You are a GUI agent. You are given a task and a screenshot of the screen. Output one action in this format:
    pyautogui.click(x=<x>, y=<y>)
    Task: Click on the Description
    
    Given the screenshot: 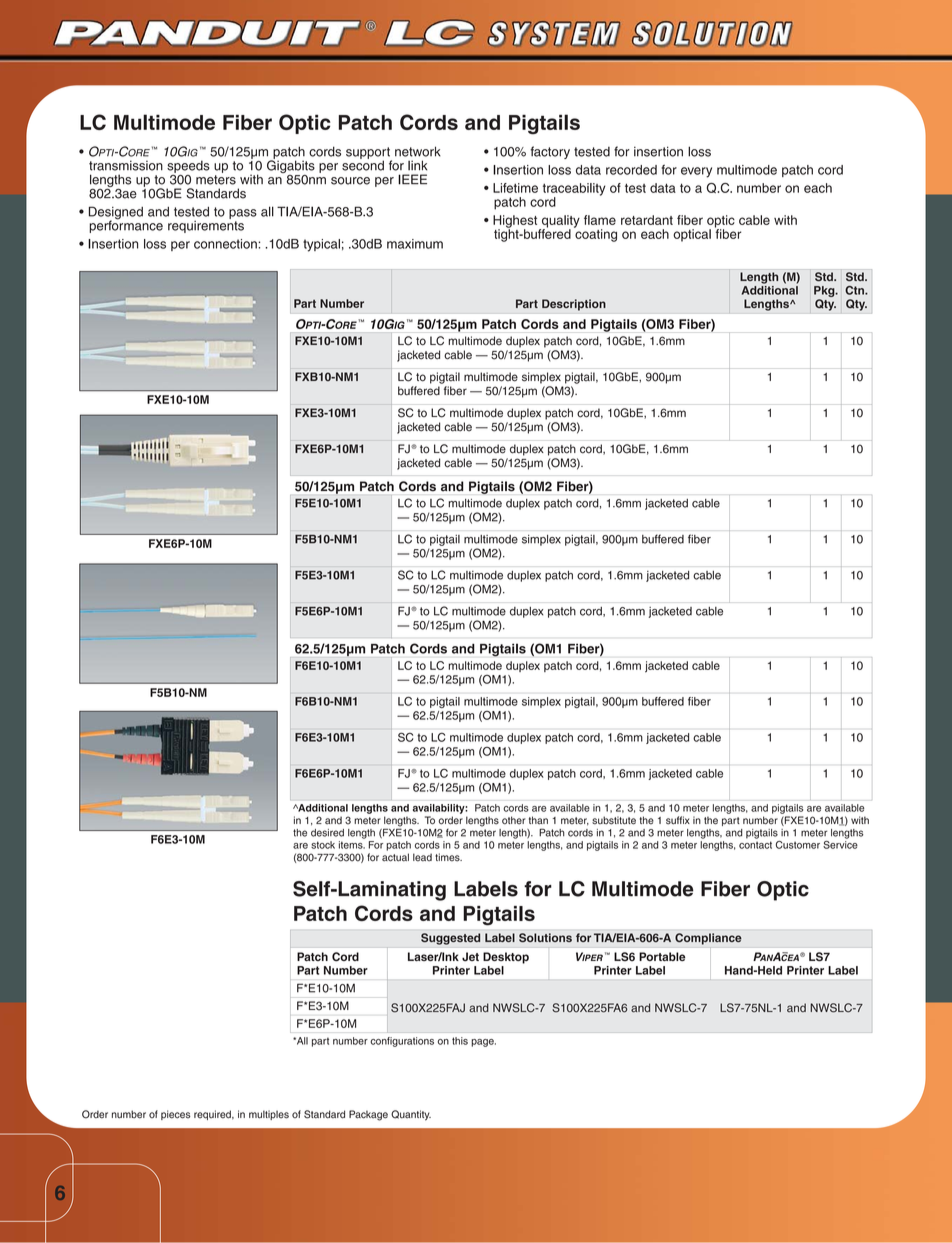 What is the action you would take?
    pyautogui.click(x=574, y=305)
